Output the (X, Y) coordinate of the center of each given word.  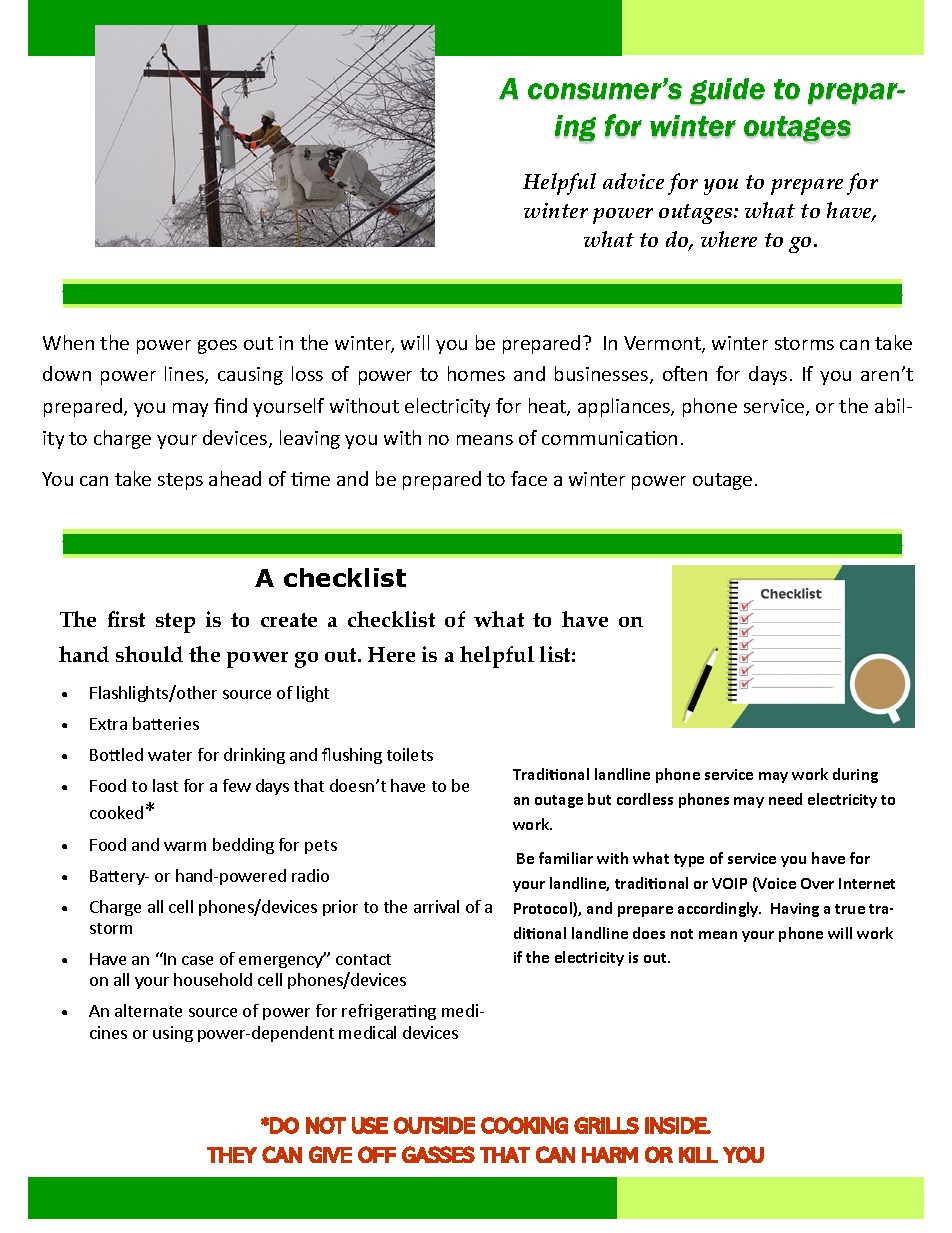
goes (217, 347)
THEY (232, 1155)
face (529, 478)
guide (727, 91)
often (685, 373)
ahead (235, 478)
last (165, 785)
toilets (410, 754)
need (785, 799)
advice (633, 181)
